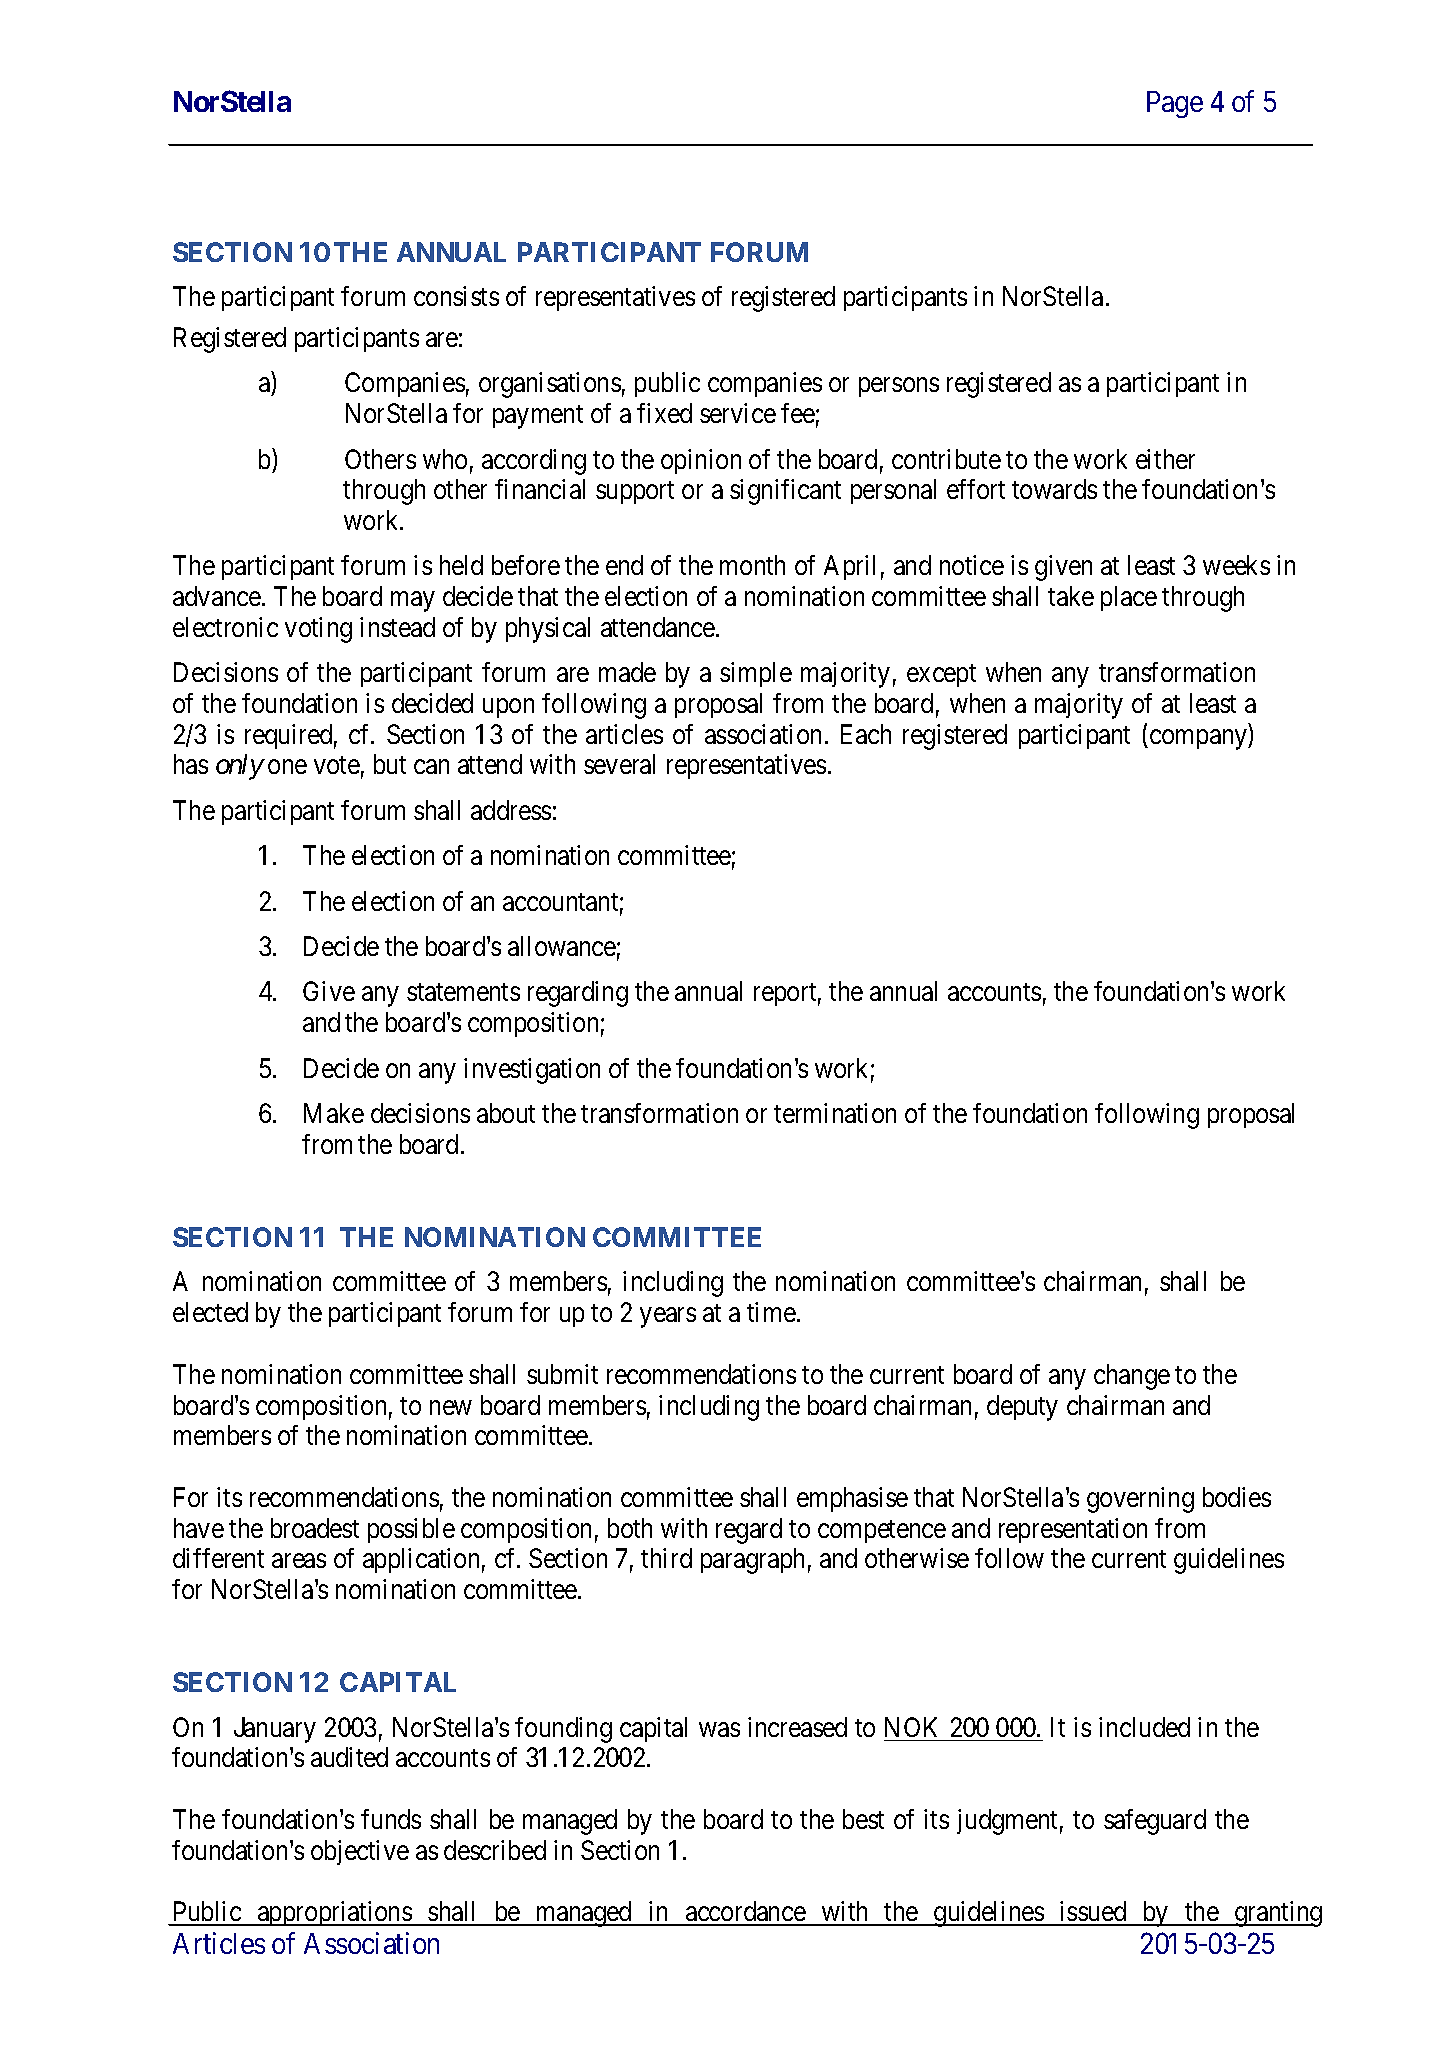  I want to click on Make, so click(334, 1113).
